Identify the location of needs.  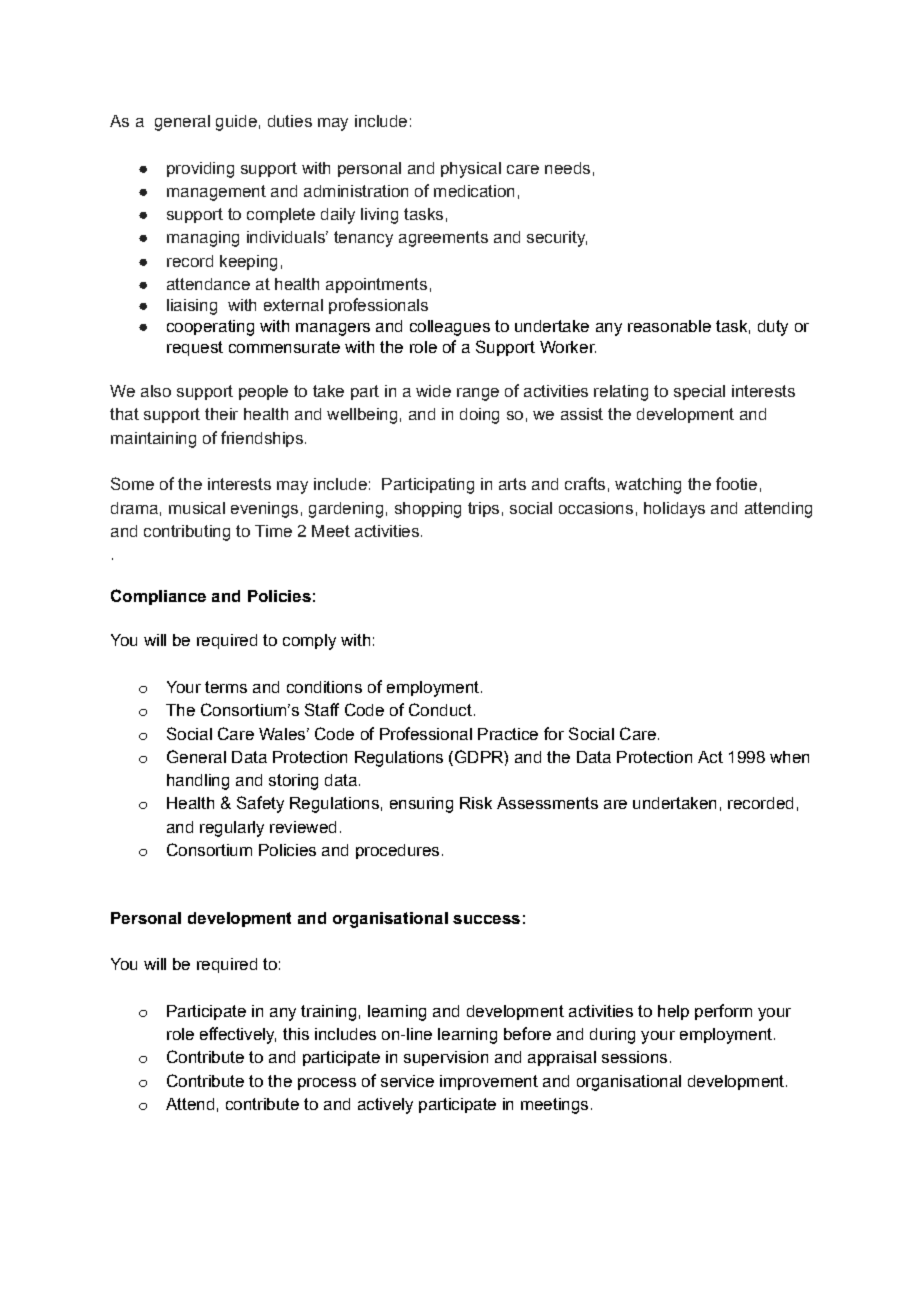
(567, 168).
